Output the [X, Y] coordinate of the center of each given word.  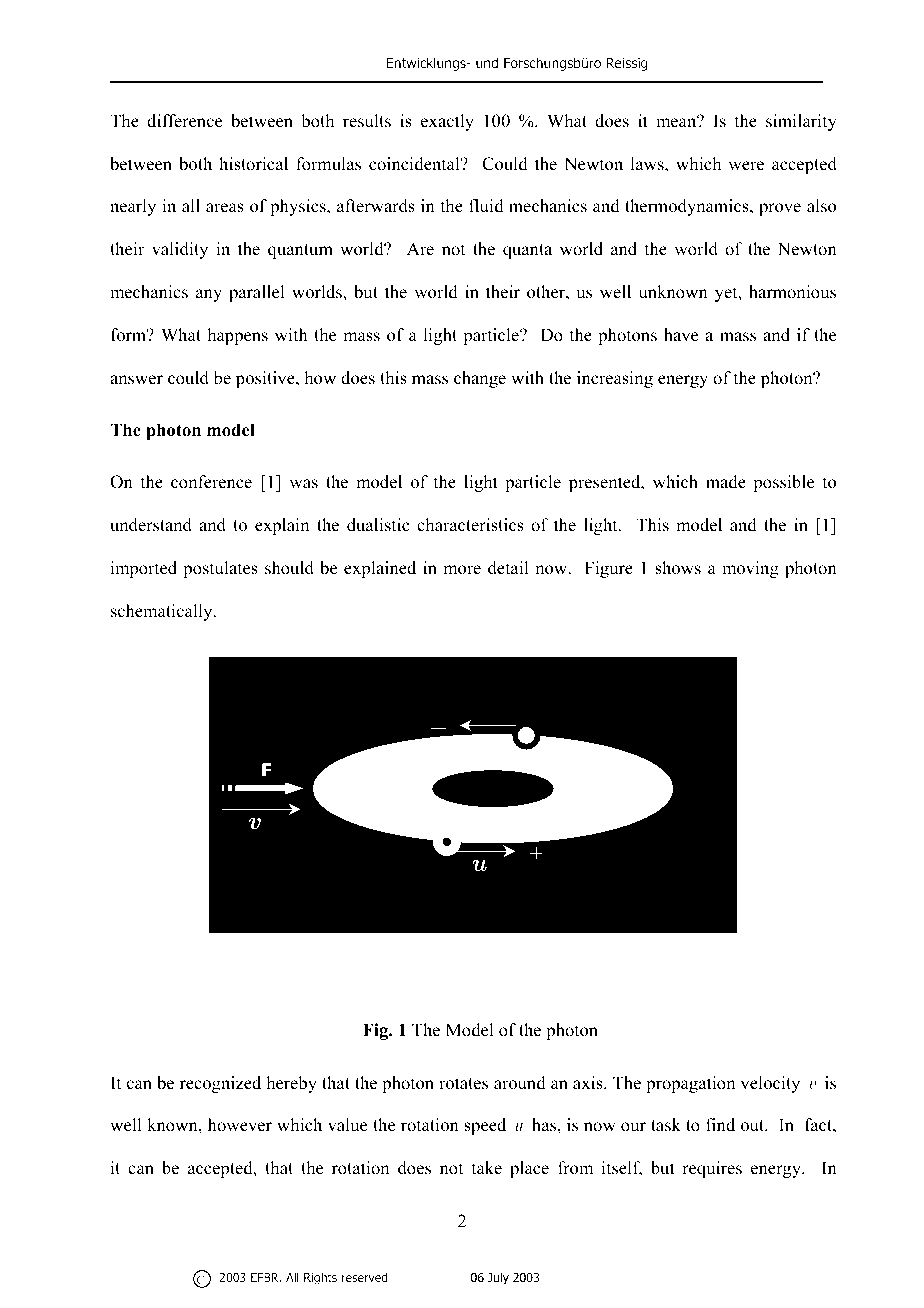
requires [712, 1169]
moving [750, 569]
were [746, 166]
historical [253, 164]
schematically [163, 612]
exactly [447, 122]
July [498, 1278]
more [462, 570]
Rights [320, 1278]
